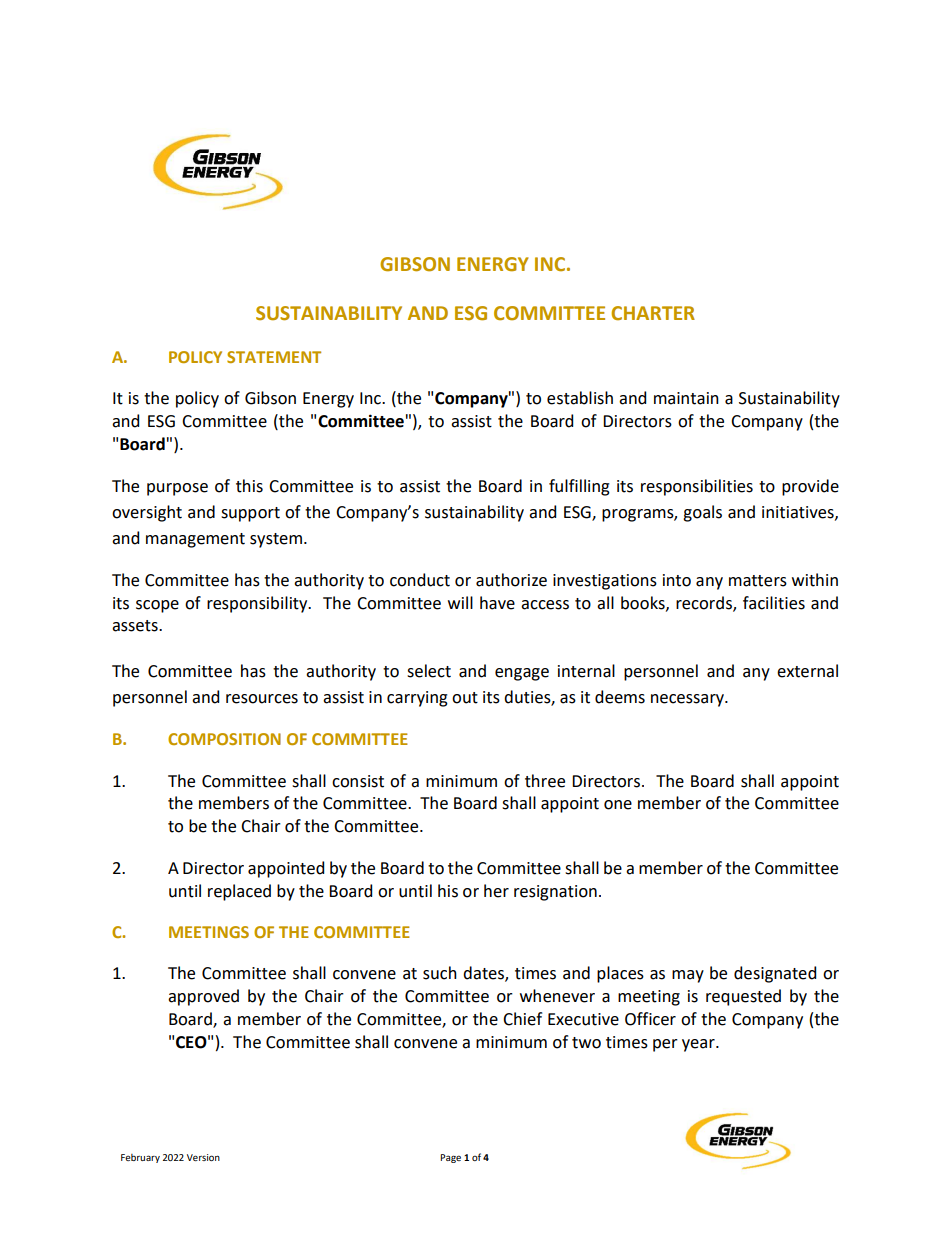 Image resolution: width=952 pixels, height=1233 pixels. What do you see at coordinates (688, 700) in the document?
I see `necessary` at bounding box center [688, 700].
